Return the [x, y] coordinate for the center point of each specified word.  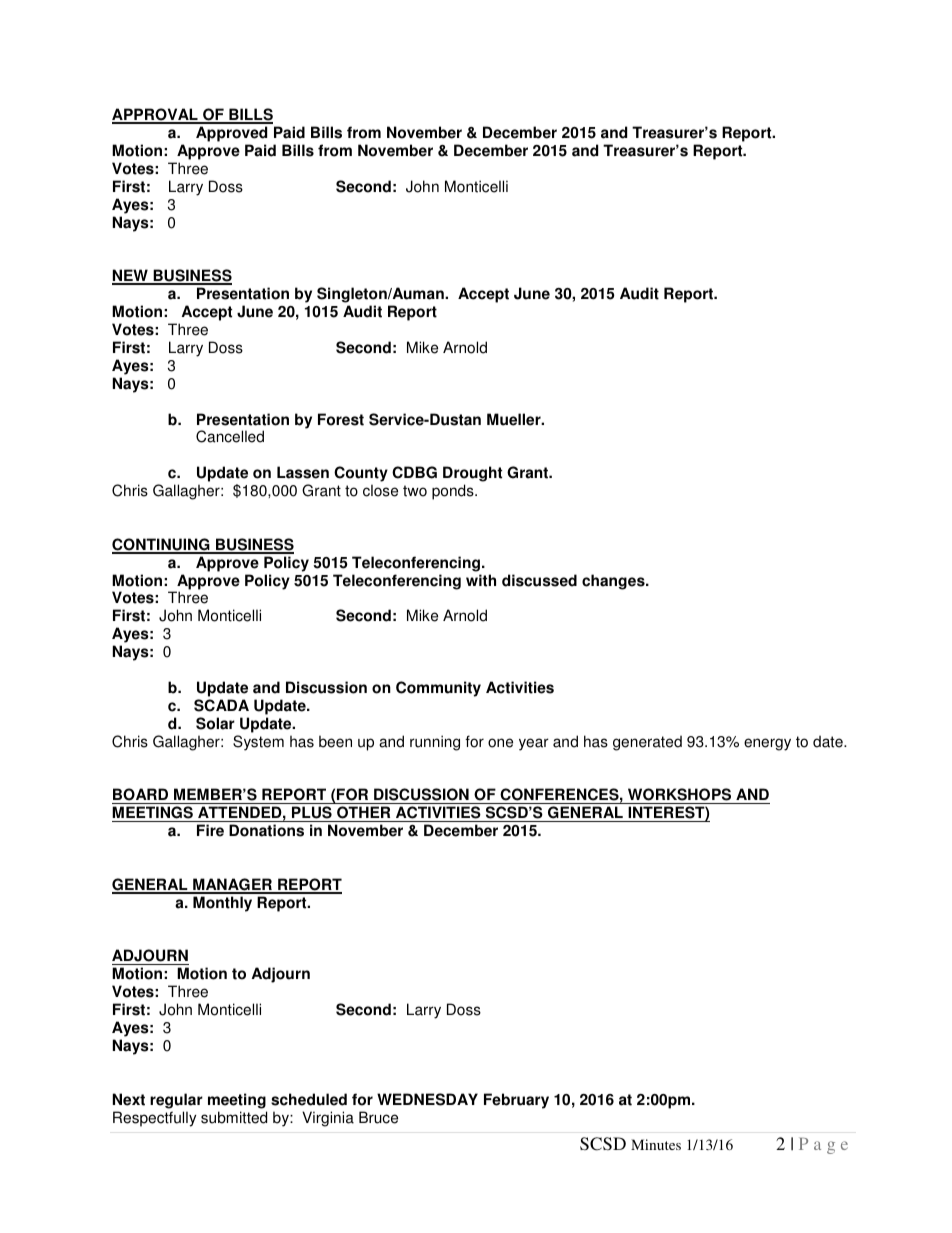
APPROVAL [156, 115]
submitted [234, 1117]
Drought [472, 474]
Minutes [656, 1144]
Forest [341, 419]
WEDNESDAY [427, 1099]
